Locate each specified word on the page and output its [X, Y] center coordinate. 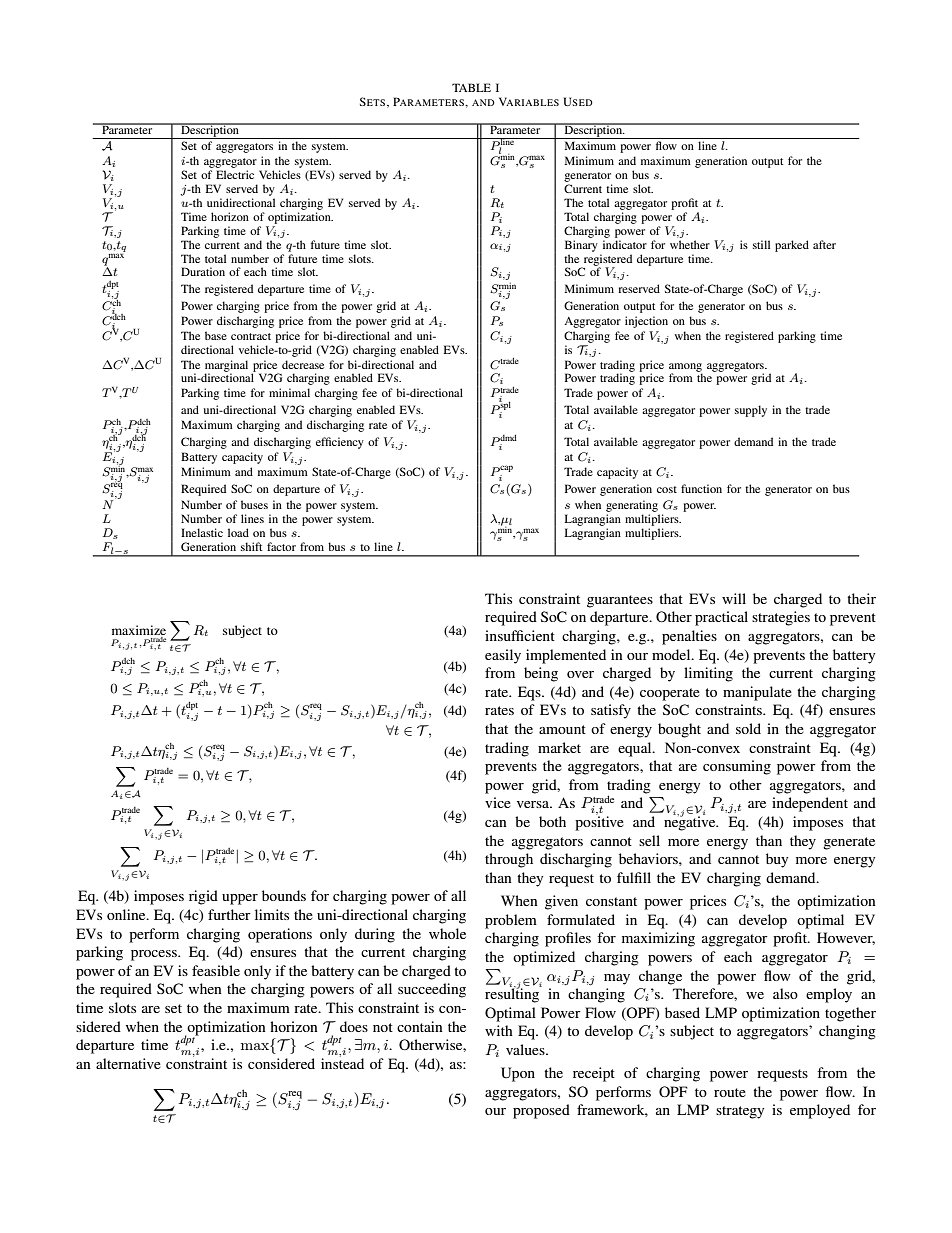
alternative [128, 1063]
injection [646, 322]
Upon [518, 1074]
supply [751, 411]
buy [777, 860]
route [730, 1092]
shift [251, 546]
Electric [235, 174]
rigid [203, 897]
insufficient [520, 635]
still [761, 244]
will [734, 598]
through [509, 860]
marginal [226, 367]
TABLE [471, 87]
